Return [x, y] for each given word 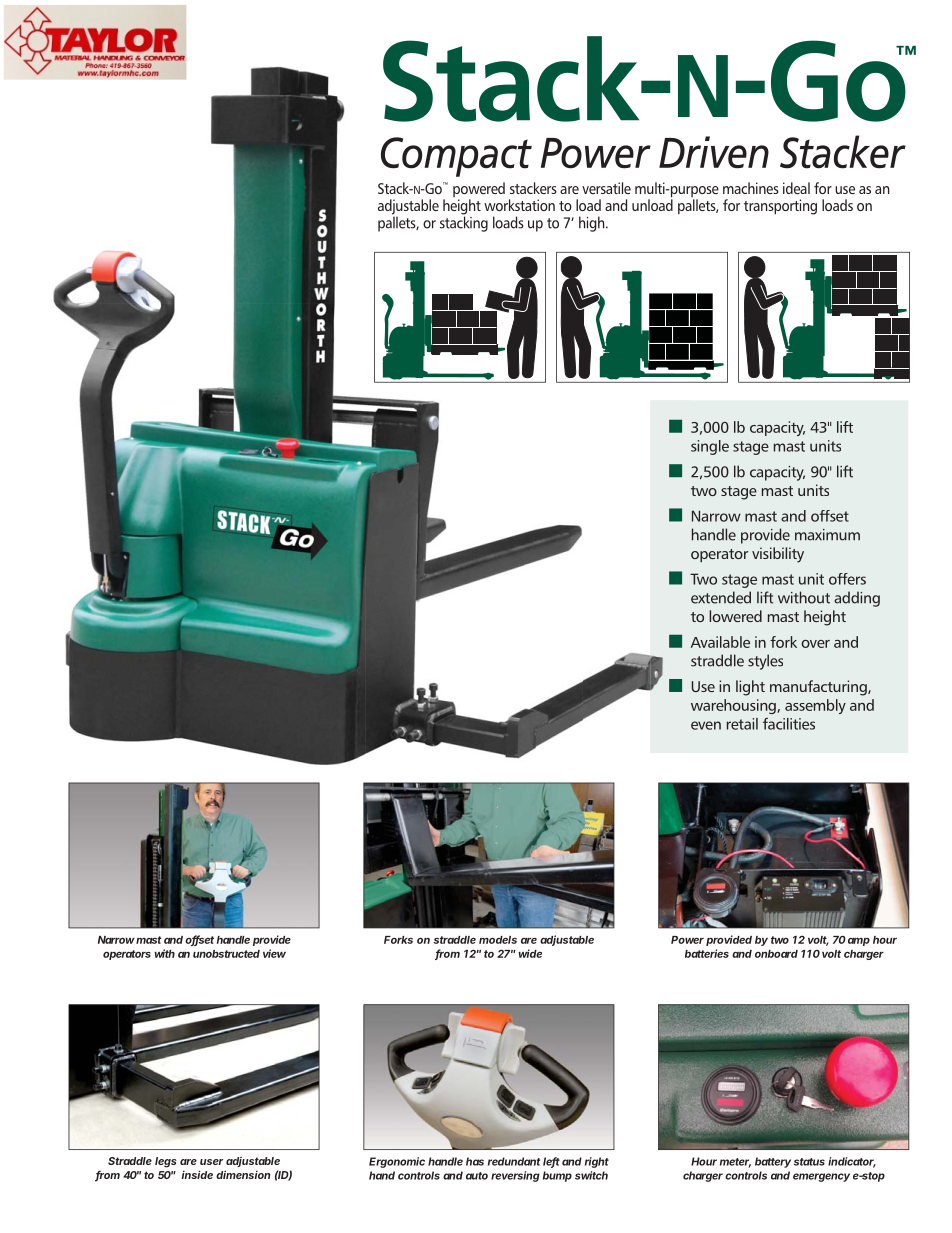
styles [765, 662]
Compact [456, 157]
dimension [243, 1174]
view [274, 953]
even [706, 725]
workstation [519, 205]
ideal [796, 188]
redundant [514, 1161]
